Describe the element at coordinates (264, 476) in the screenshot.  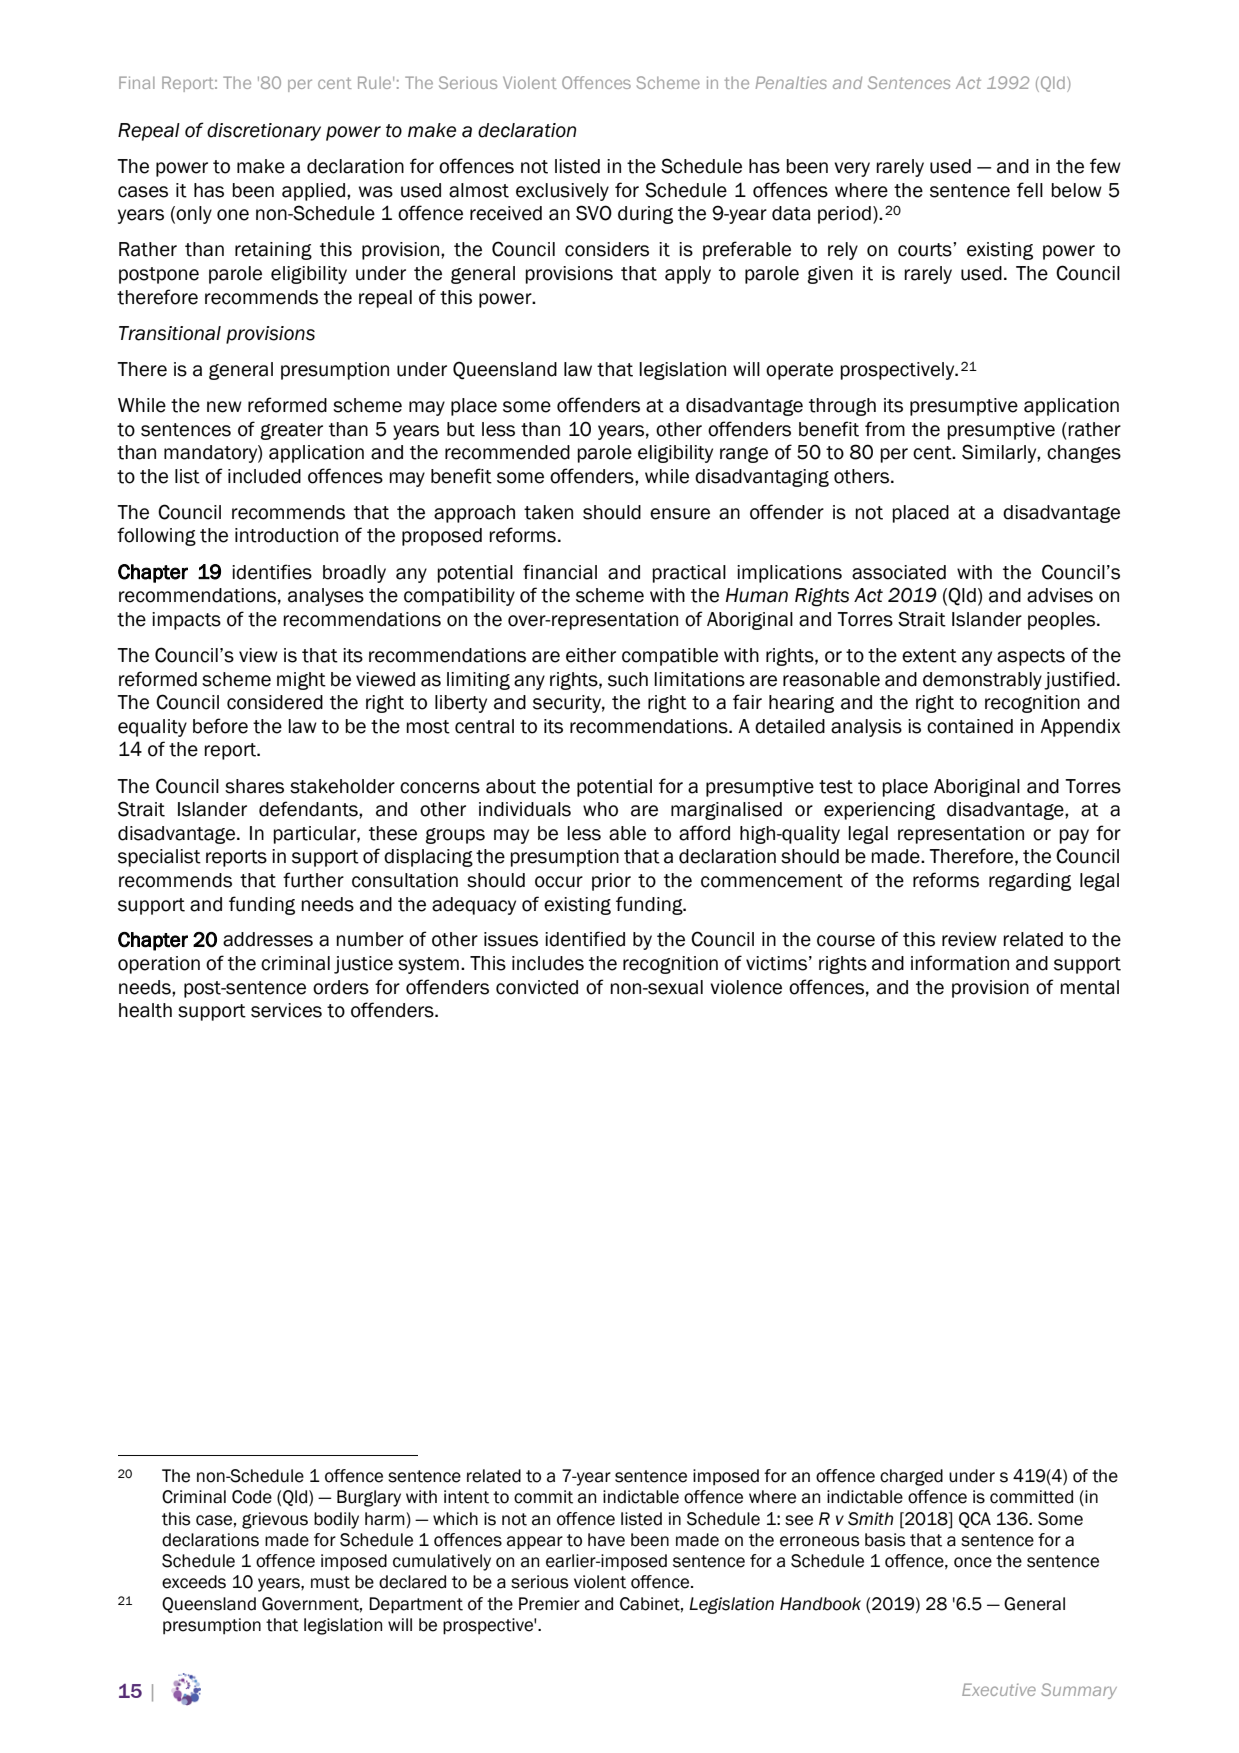
I see `included` at that location.
